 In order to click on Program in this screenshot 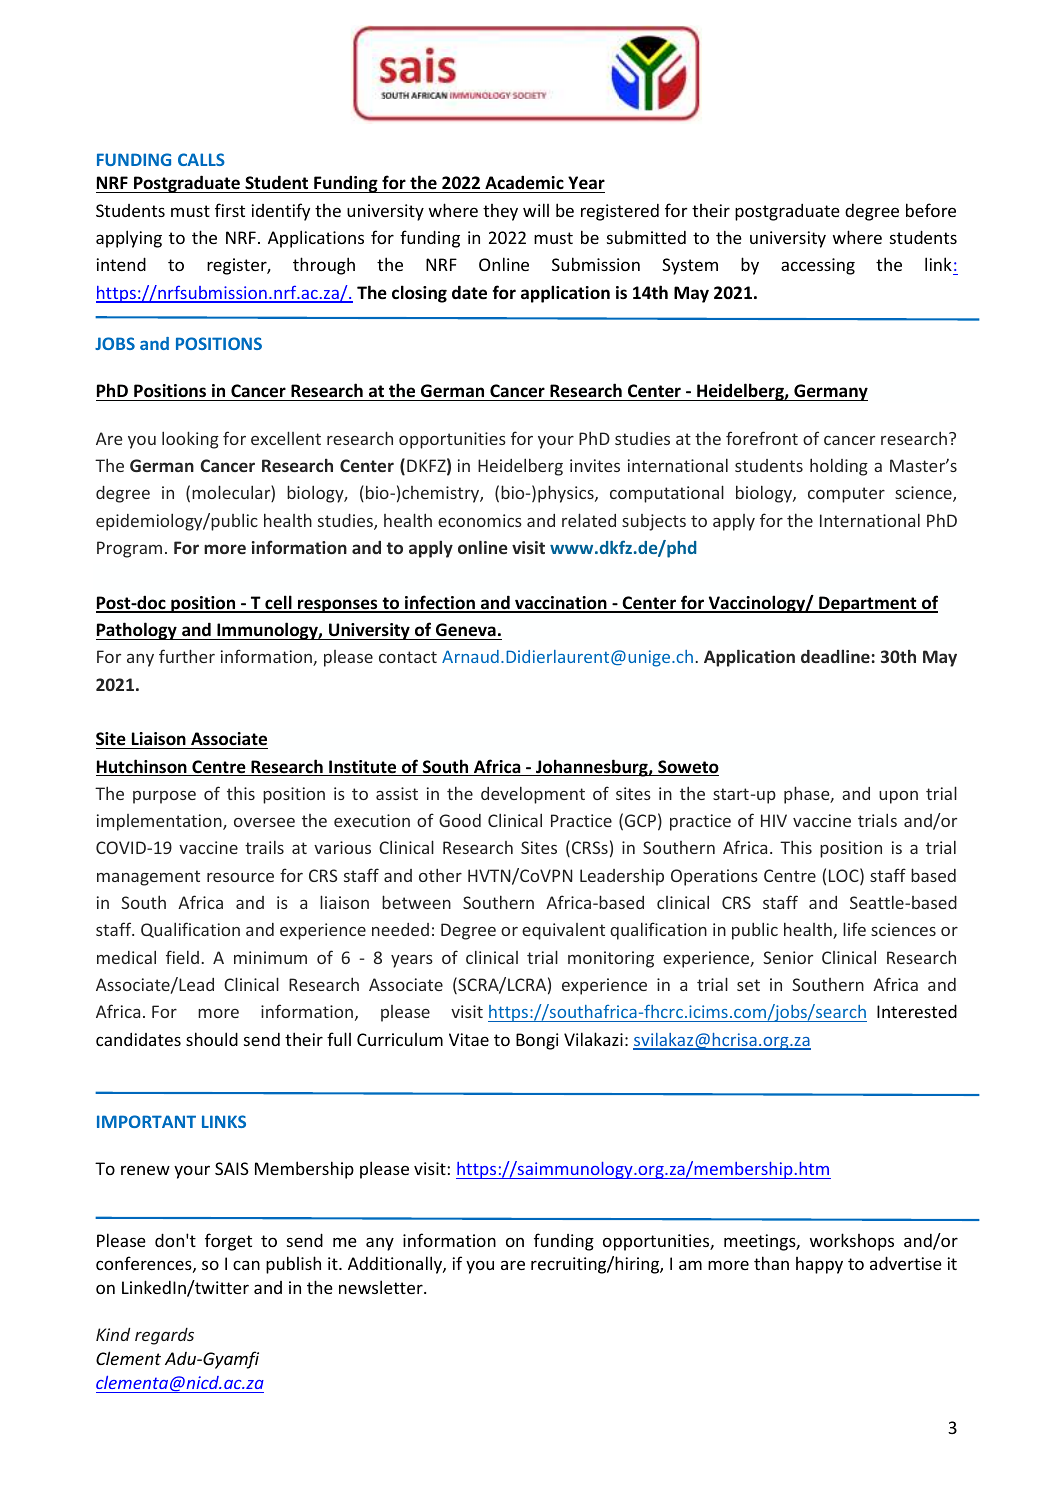, I will do `click(129, 549)`.
